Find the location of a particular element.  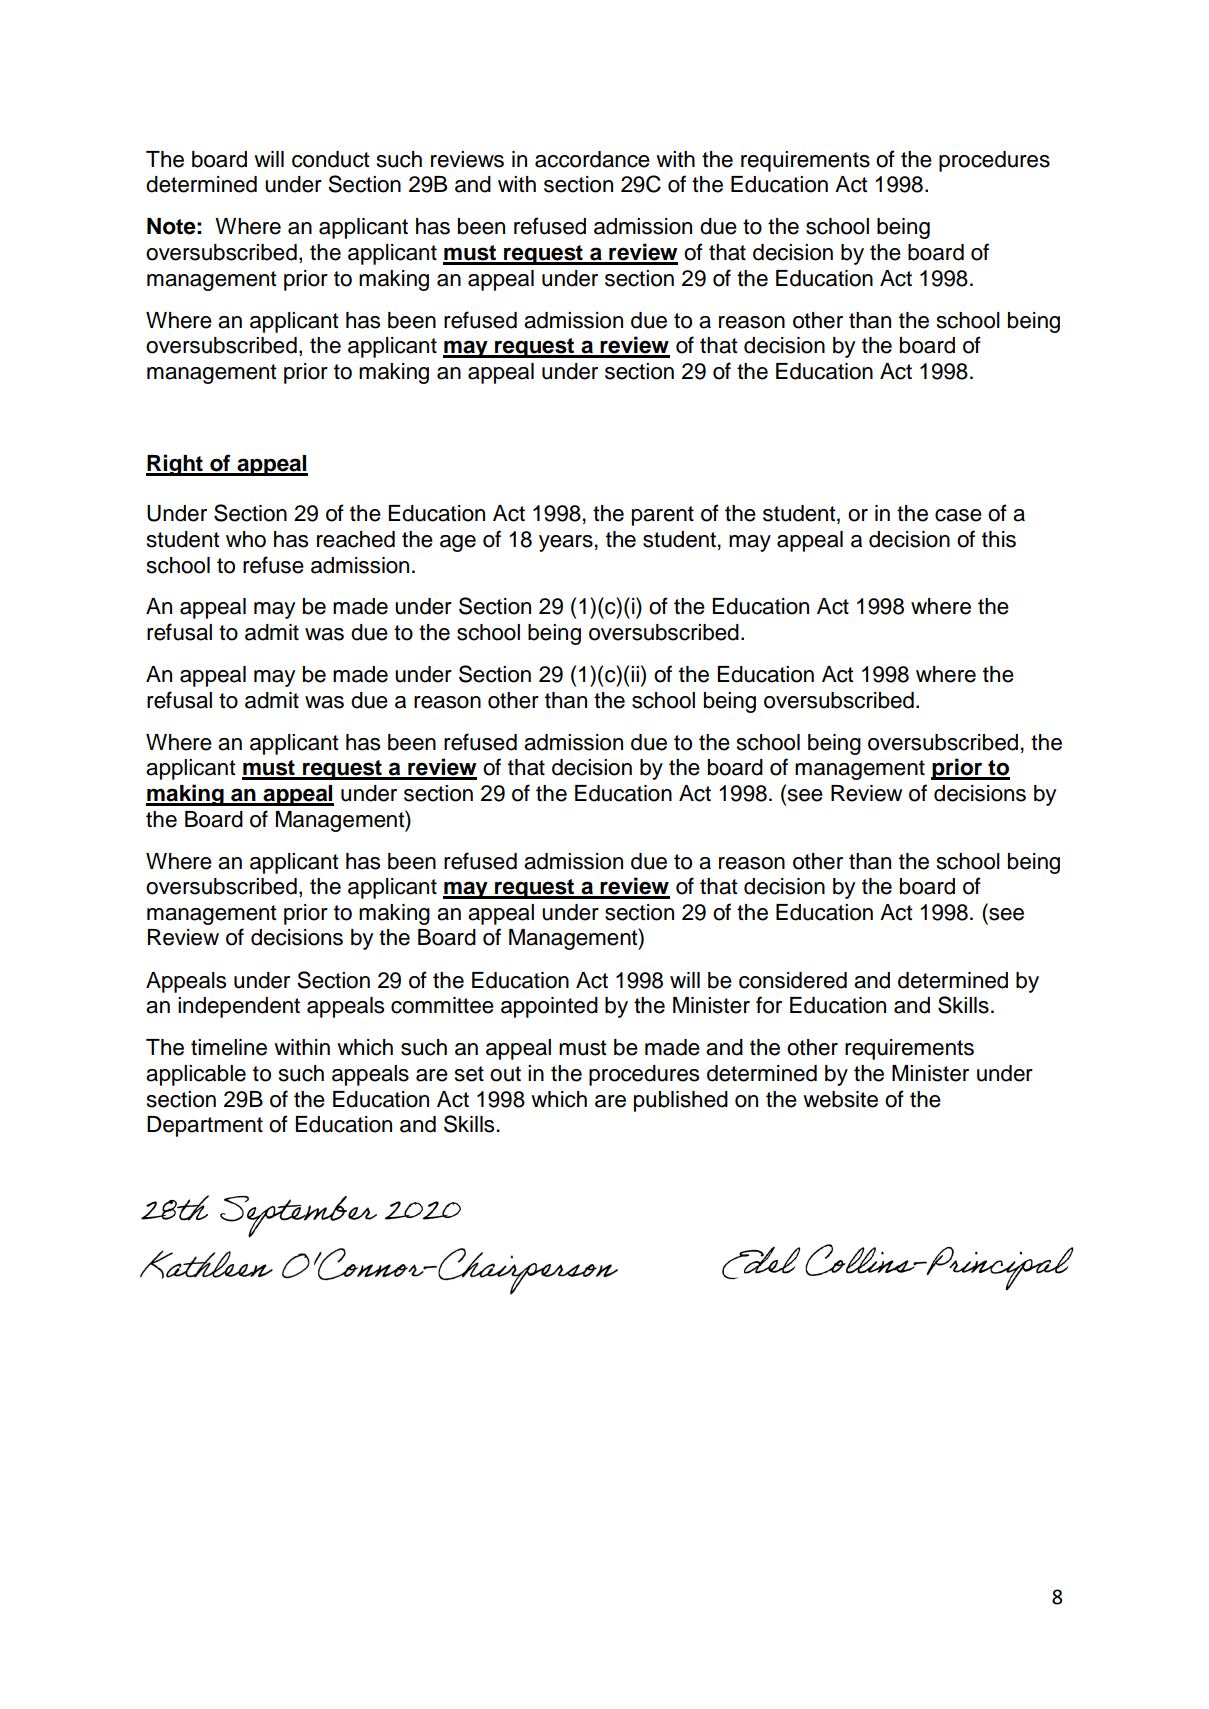

Department is located at coordinates (205, 1126).
